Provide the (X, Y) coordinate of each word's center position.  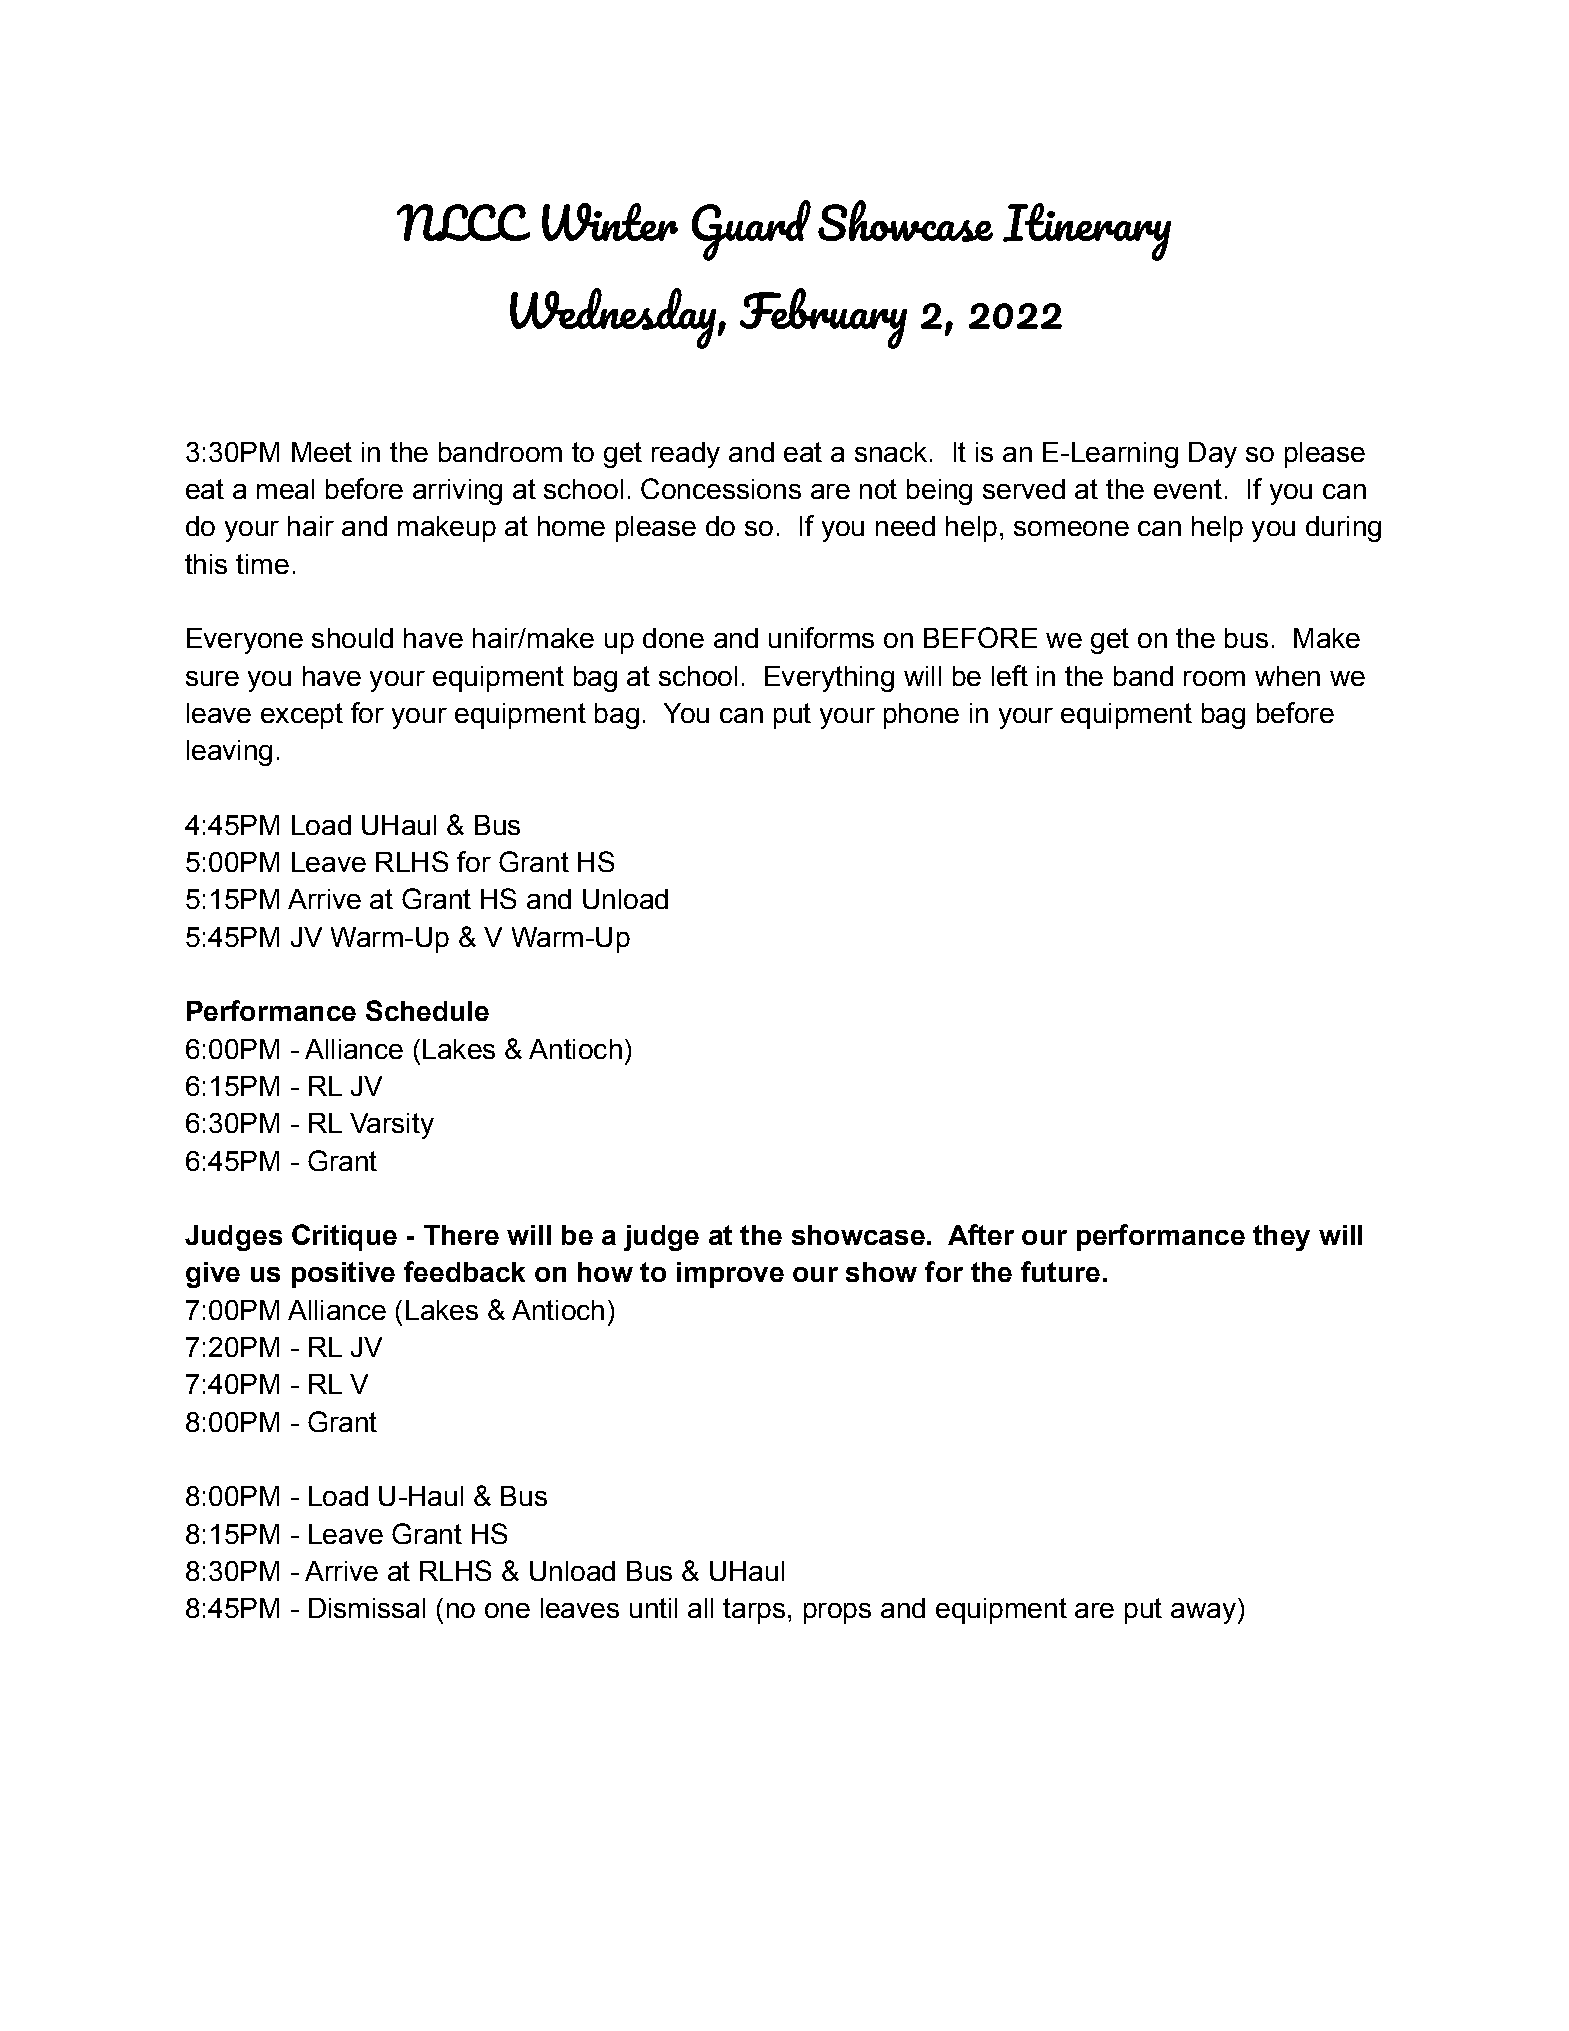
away (1203, 1613)
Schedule (427, 1010)
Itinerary (1087, 232)
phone (921, 716)
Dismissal (367, 1608)
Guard (751, 230)
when (1287, 676)
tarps (754, 1611)
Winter (610, 222)
